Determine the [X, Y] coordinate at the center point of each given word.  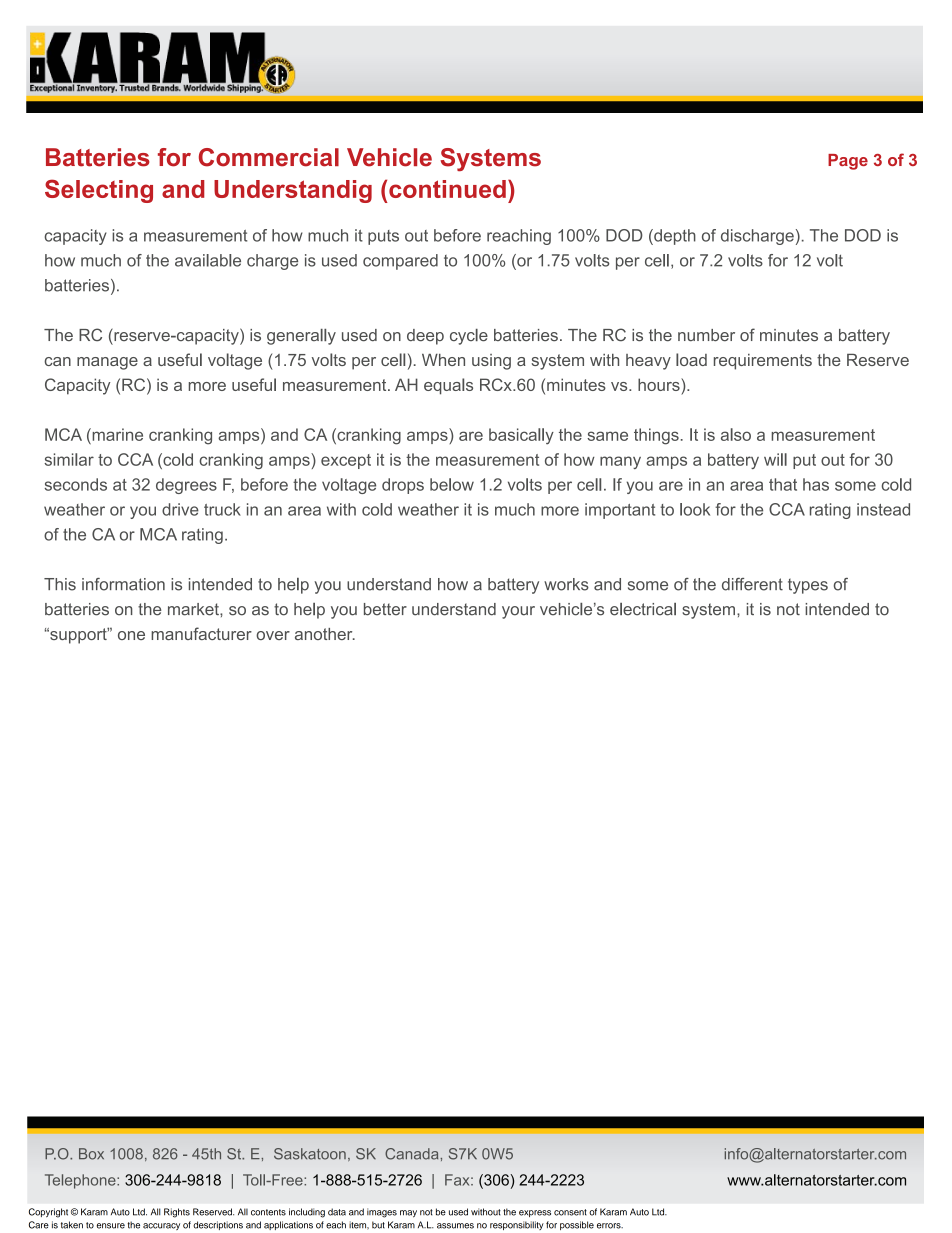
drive [180, 509]
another [325, 634]
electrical [643, 609]
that [783, 484]
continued [447, 189]
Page [848, 162]
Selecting [99, 191]
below [452, 484]
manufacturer [201, 633]
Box [91, 1154]
